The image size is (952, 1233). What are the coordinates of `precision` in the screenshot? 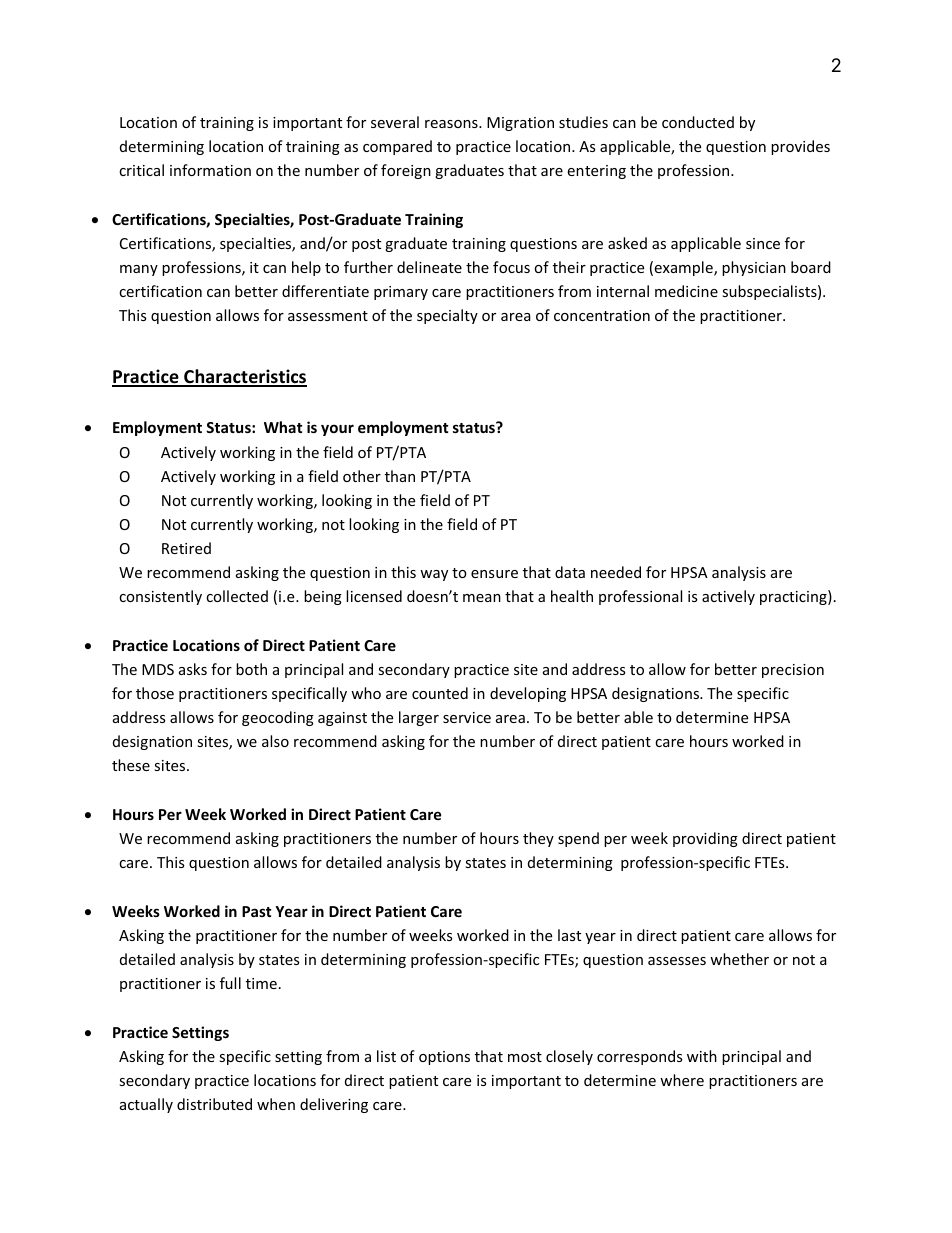 It's located at (793, 671).
